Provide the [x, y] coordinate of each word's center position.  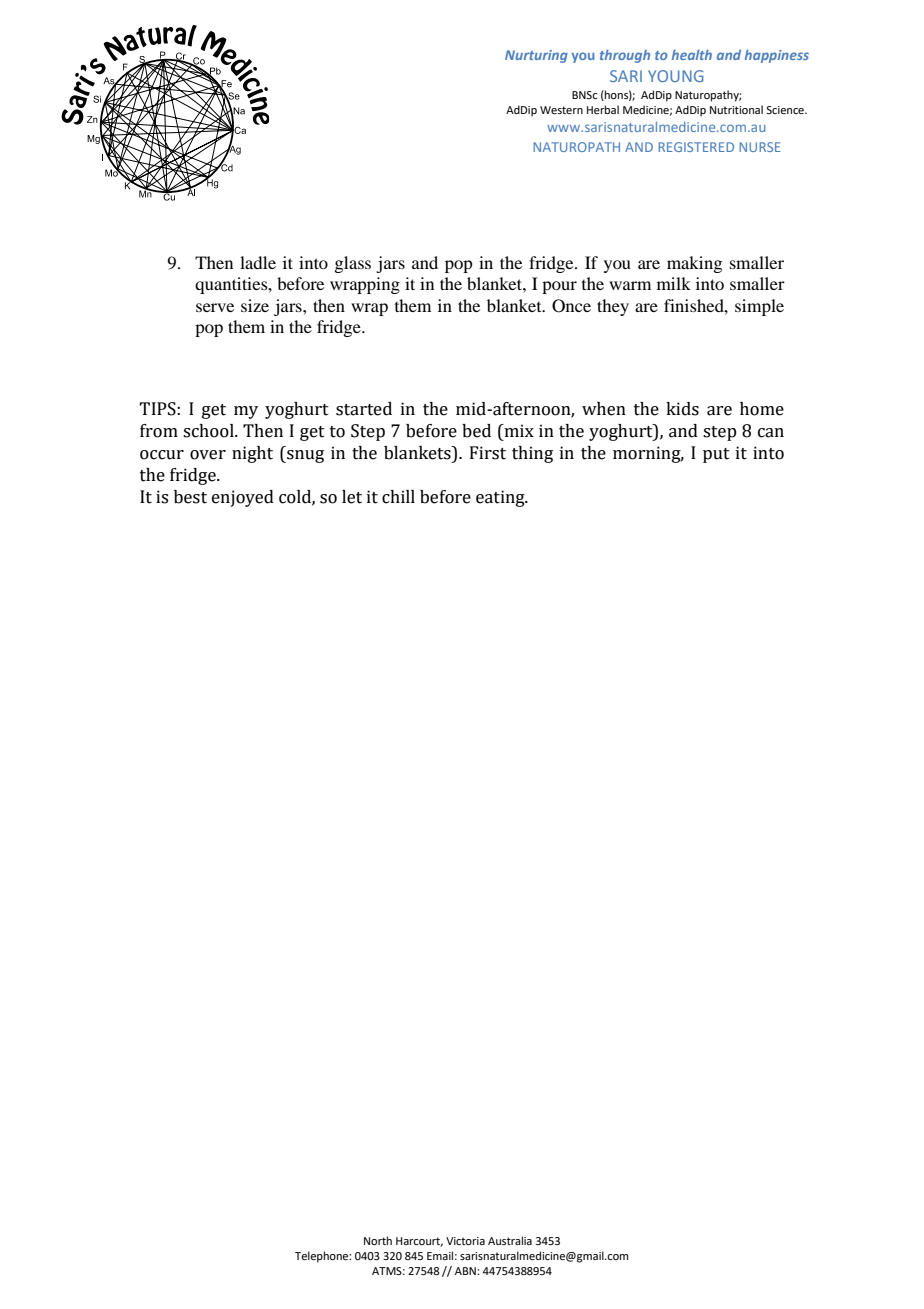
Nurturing [536, 56]
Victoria [465, 1241]
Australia [510, 1240]
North [378, 1240]
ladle [258, 262]
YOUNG [676, 76]
